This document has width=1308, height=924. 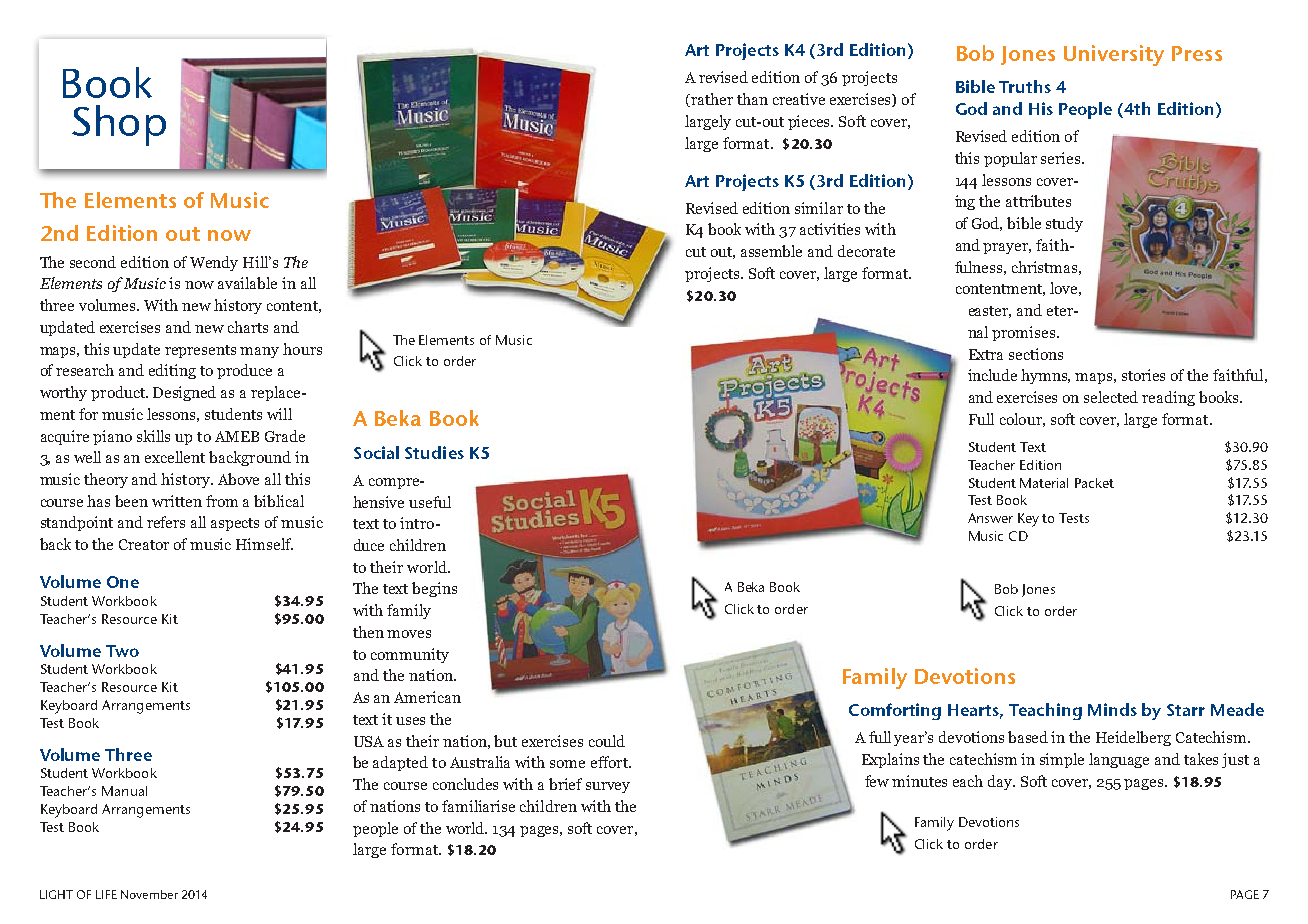 I want to click on University, so click(x=1114, y=55).
